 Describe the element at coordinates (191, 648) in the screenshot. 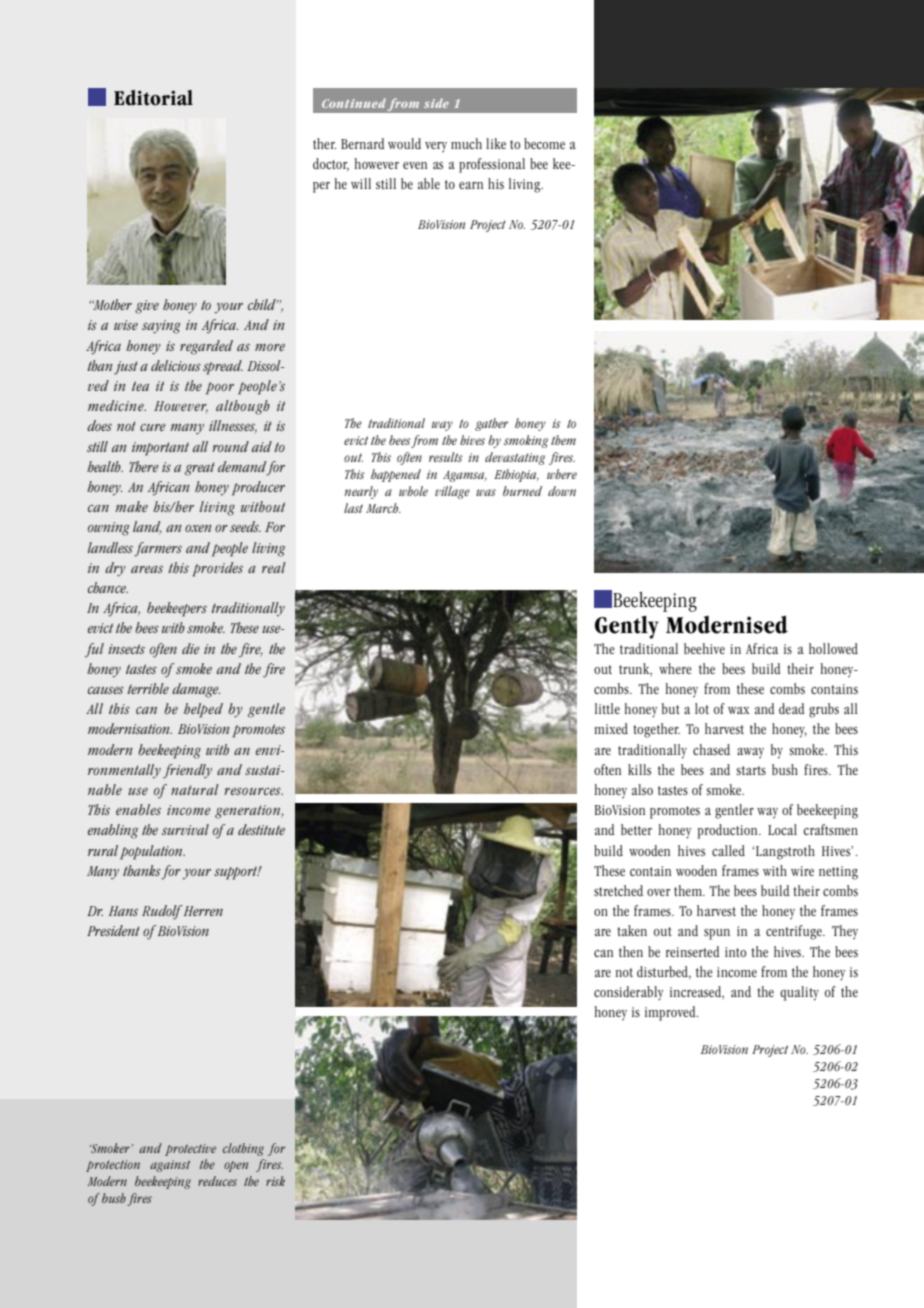

I see `die` at that location.
